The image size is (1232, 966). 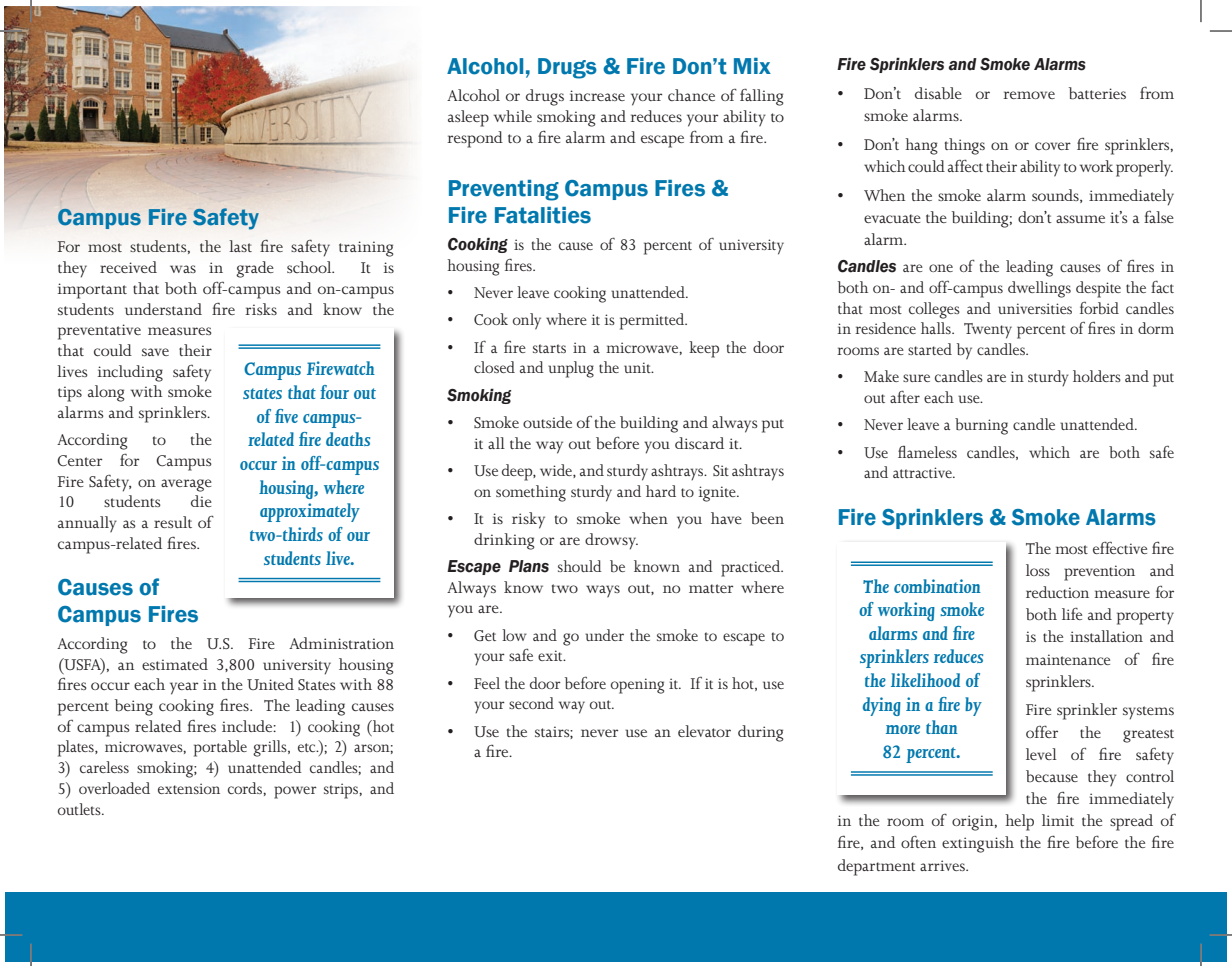 What do you see at coordinates (189, 788) in the image?
I see `extension` at bounding box center [189, 788].
